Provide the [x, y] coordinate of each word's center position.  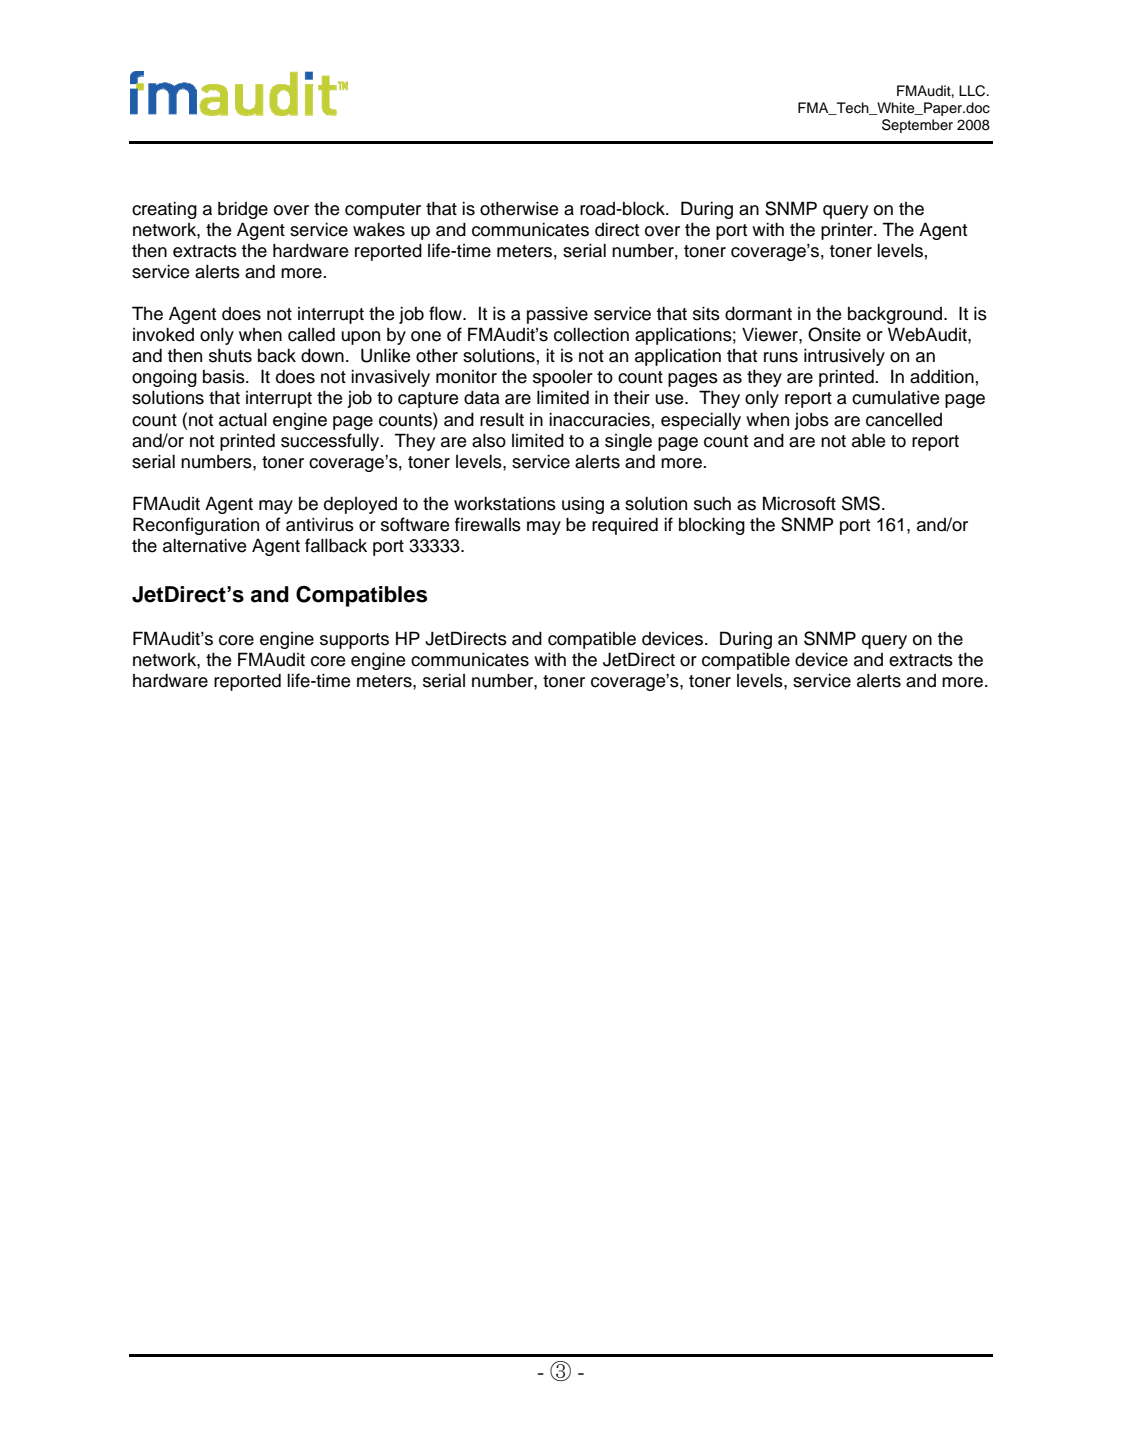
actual [243, 419]
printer [848, 231]
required [625, 526]
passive [557, 315]
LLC [973, 91]
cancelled [904, 419]
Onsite [834, 334]
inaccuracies [599, 419]
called [311, 334]
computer [383, 211]
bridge [243, 210]
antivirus [320, 524]
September [917, 126]
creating [164, 210]
